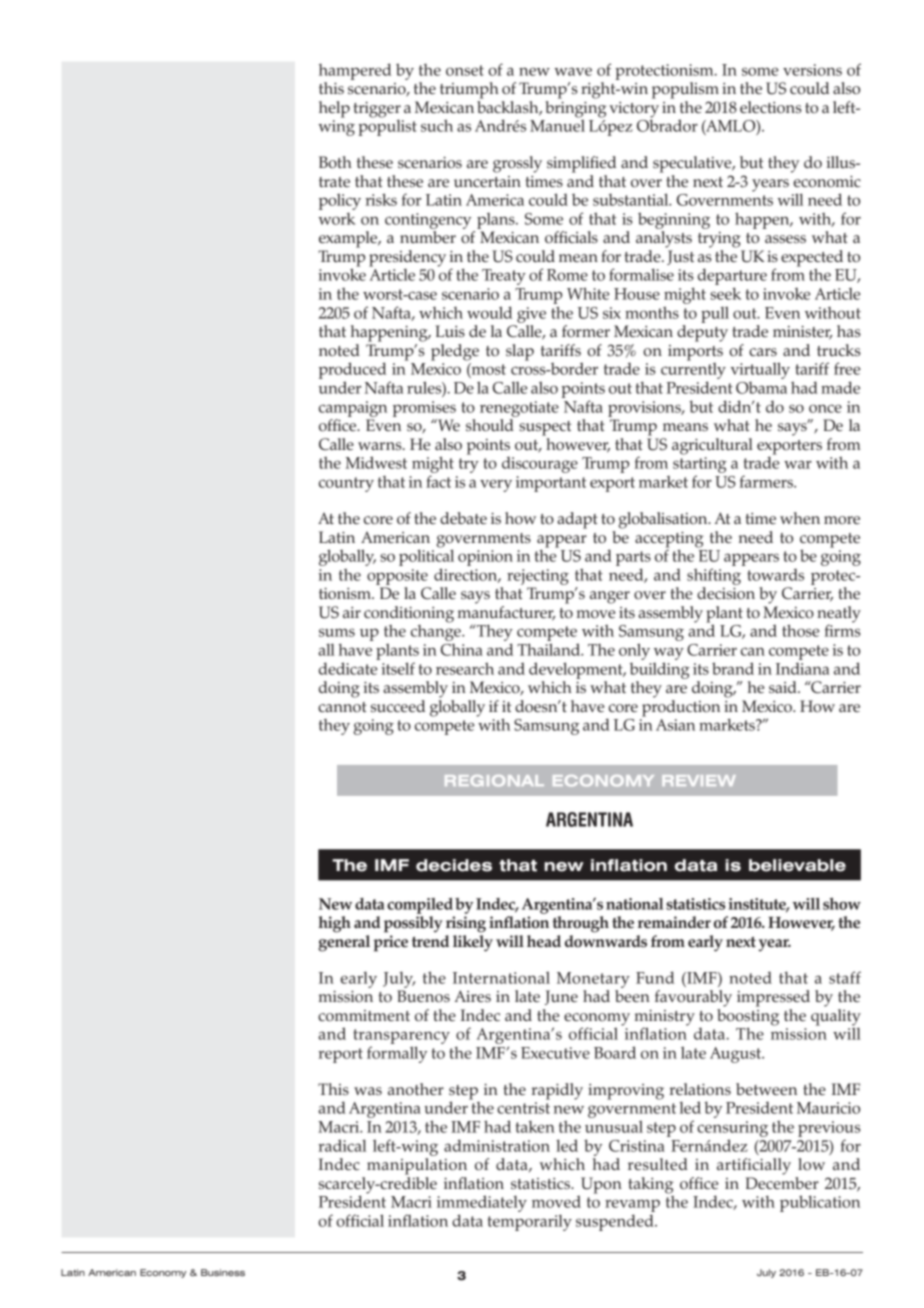 This page has width=924, height=1308. Describe the element at coordinates (767, 481) in the page. I see `farmers` at that location.
